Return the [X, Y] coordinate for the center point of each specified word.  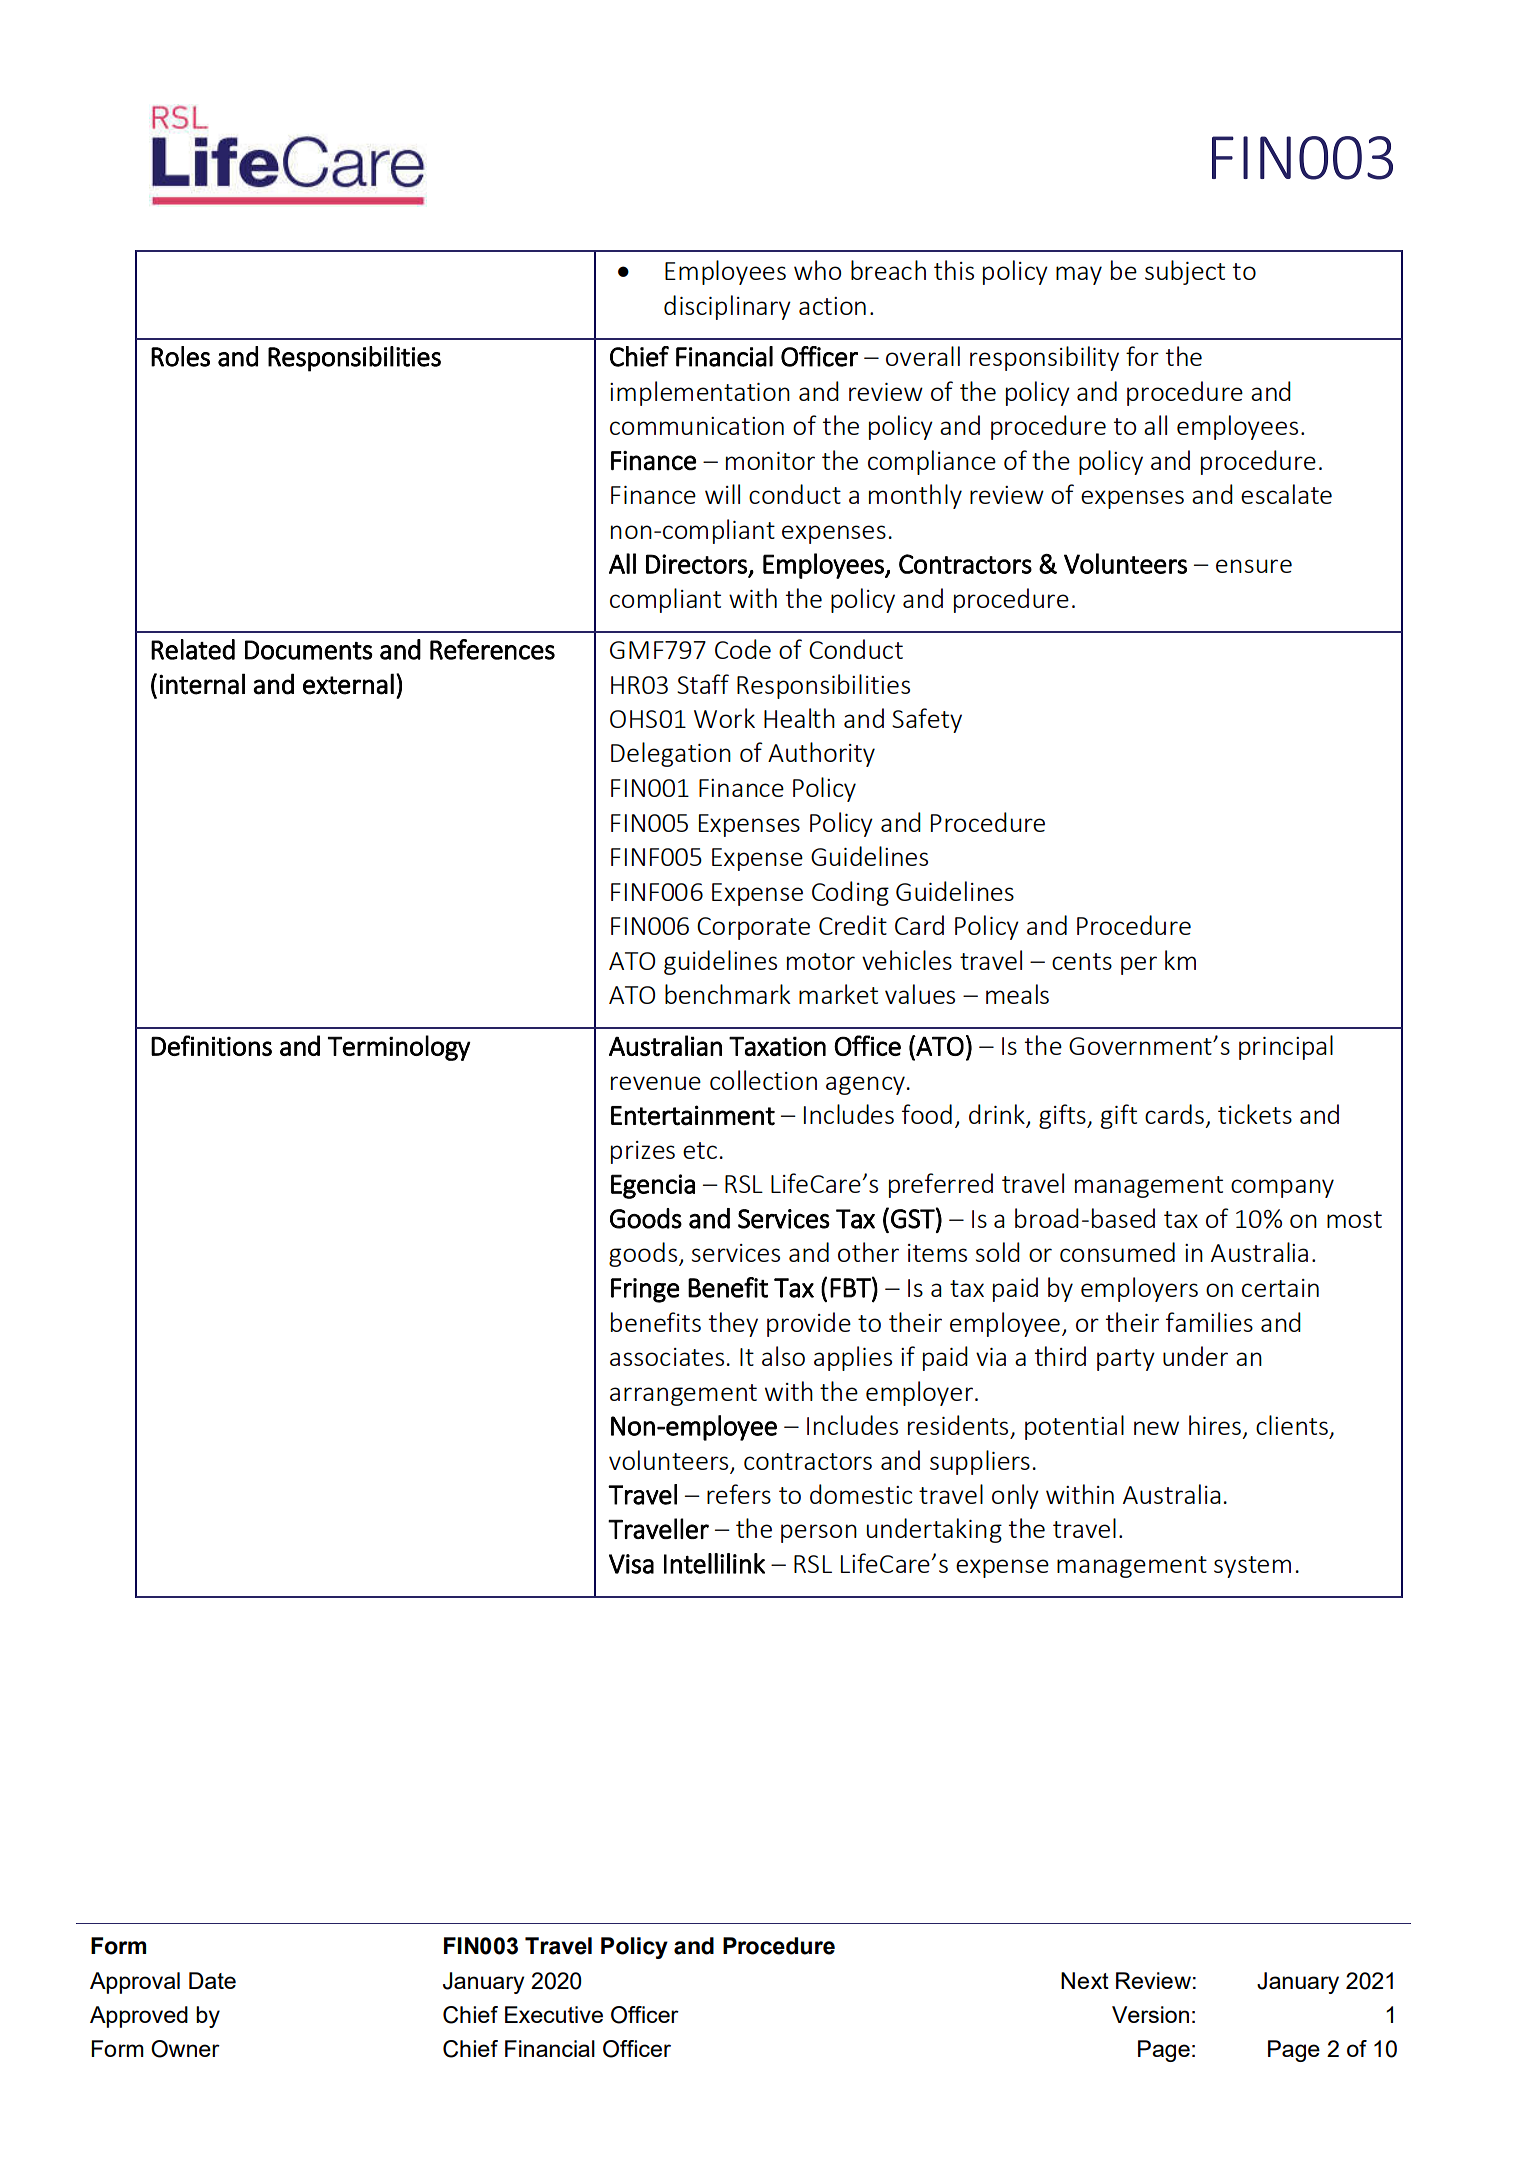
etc [700, 1150]
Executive [554, 2014]
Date [212, 1980]
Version [1150, 2014]
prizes [643, 1152]
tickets [1255, 1114]
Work [724, 718]
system [1252, 1567]
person [819, 1533]
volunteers [668, 1460]
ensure [1254, 566]
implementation [700, 393]
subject [1185, 272]
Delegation [671, 754]
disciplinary [727, 307]
